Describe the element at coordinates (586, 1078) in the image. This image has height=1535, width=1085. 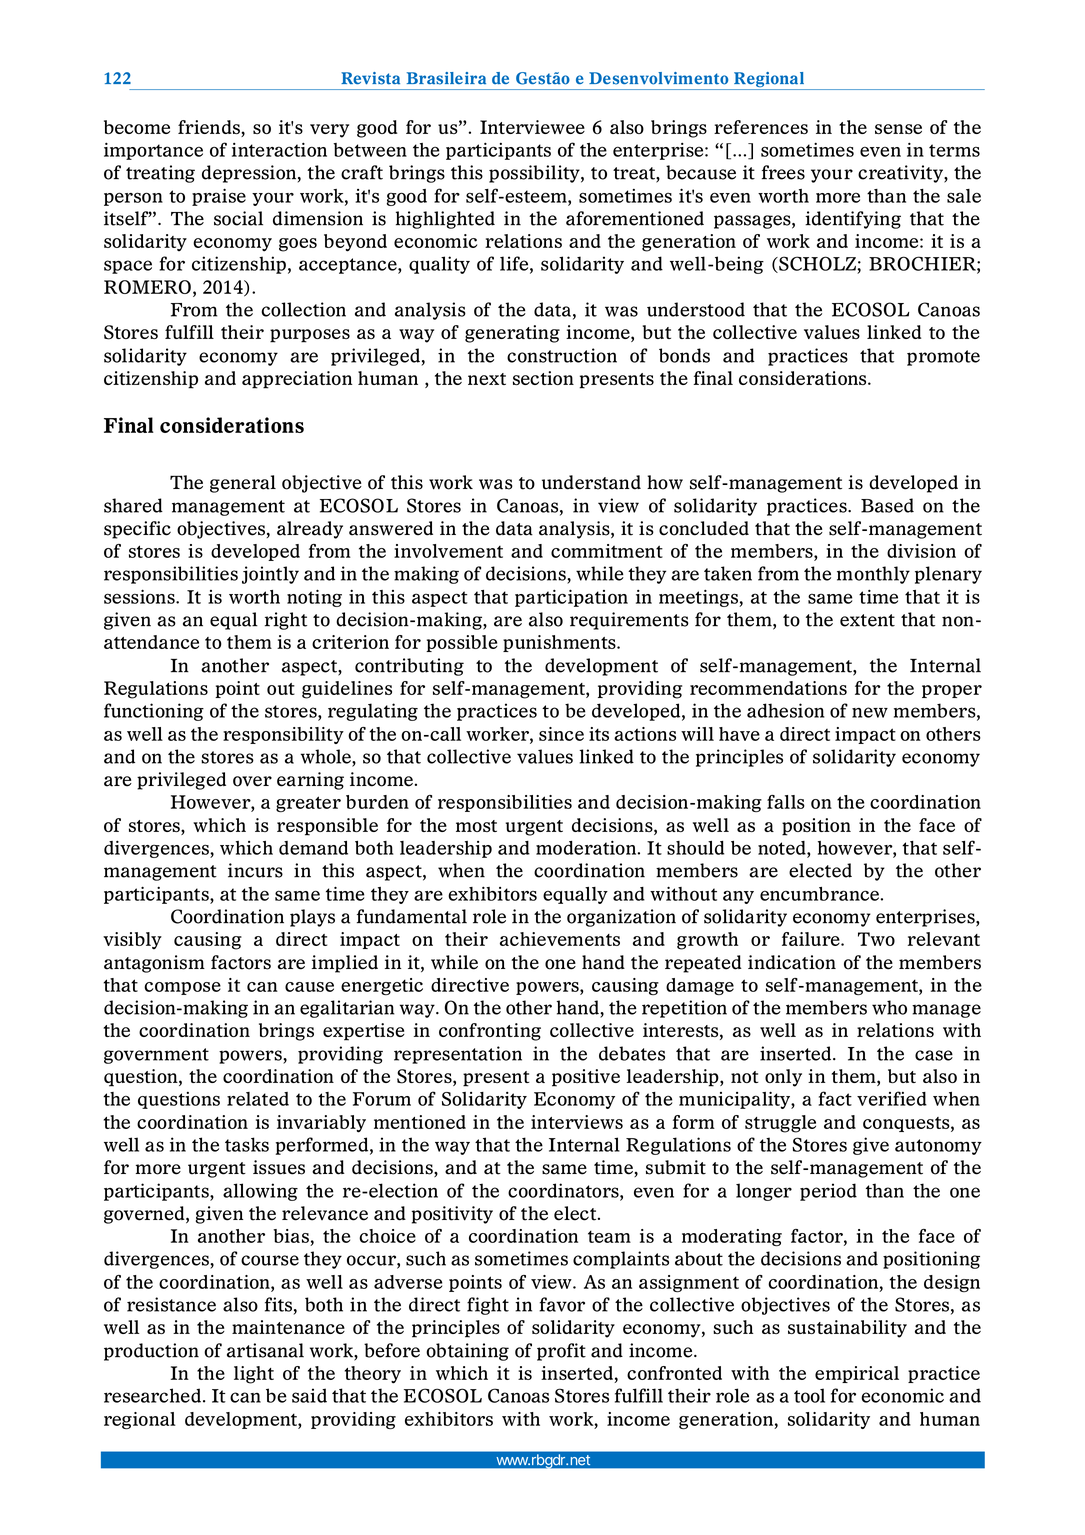
I see `positive` at that location.
